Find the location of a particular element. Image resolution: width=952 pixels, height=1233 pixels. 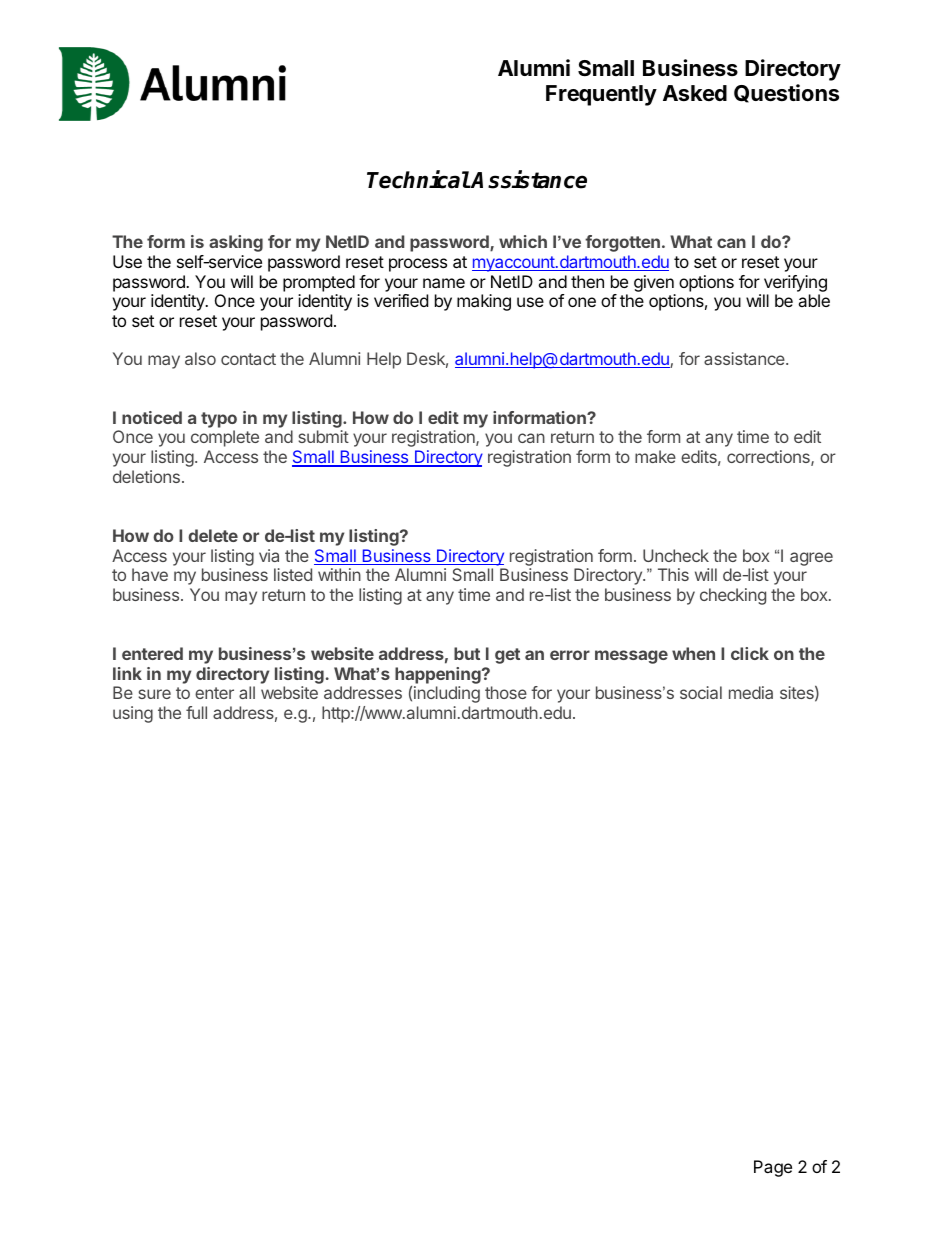

Asked is located at coordinates (695, 93).
